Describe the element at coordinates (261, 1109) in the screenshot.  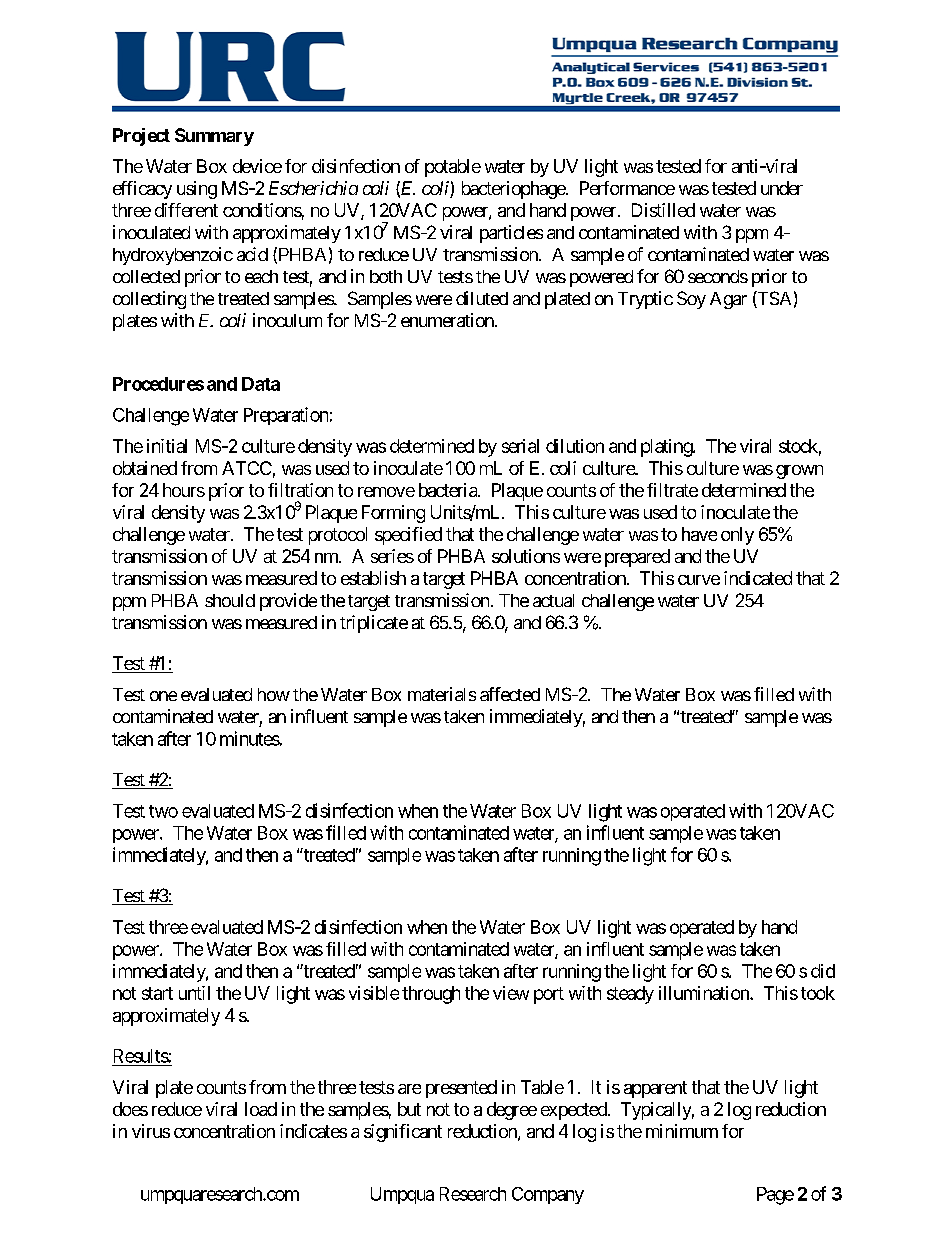
I see `load` at that location.
